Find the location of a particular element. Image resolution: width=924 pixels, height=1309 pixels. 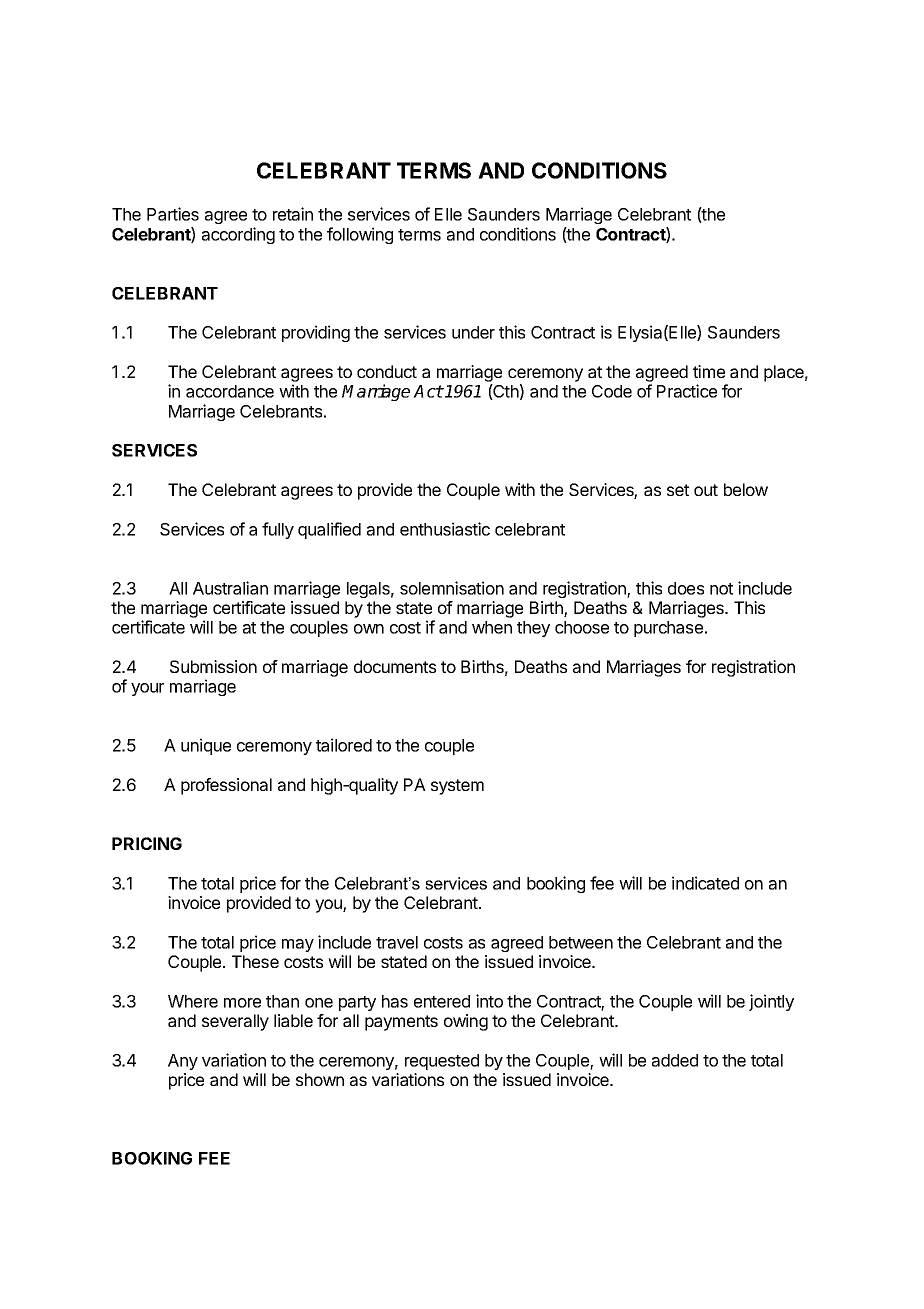

out is located at coordinates (706, 490).
